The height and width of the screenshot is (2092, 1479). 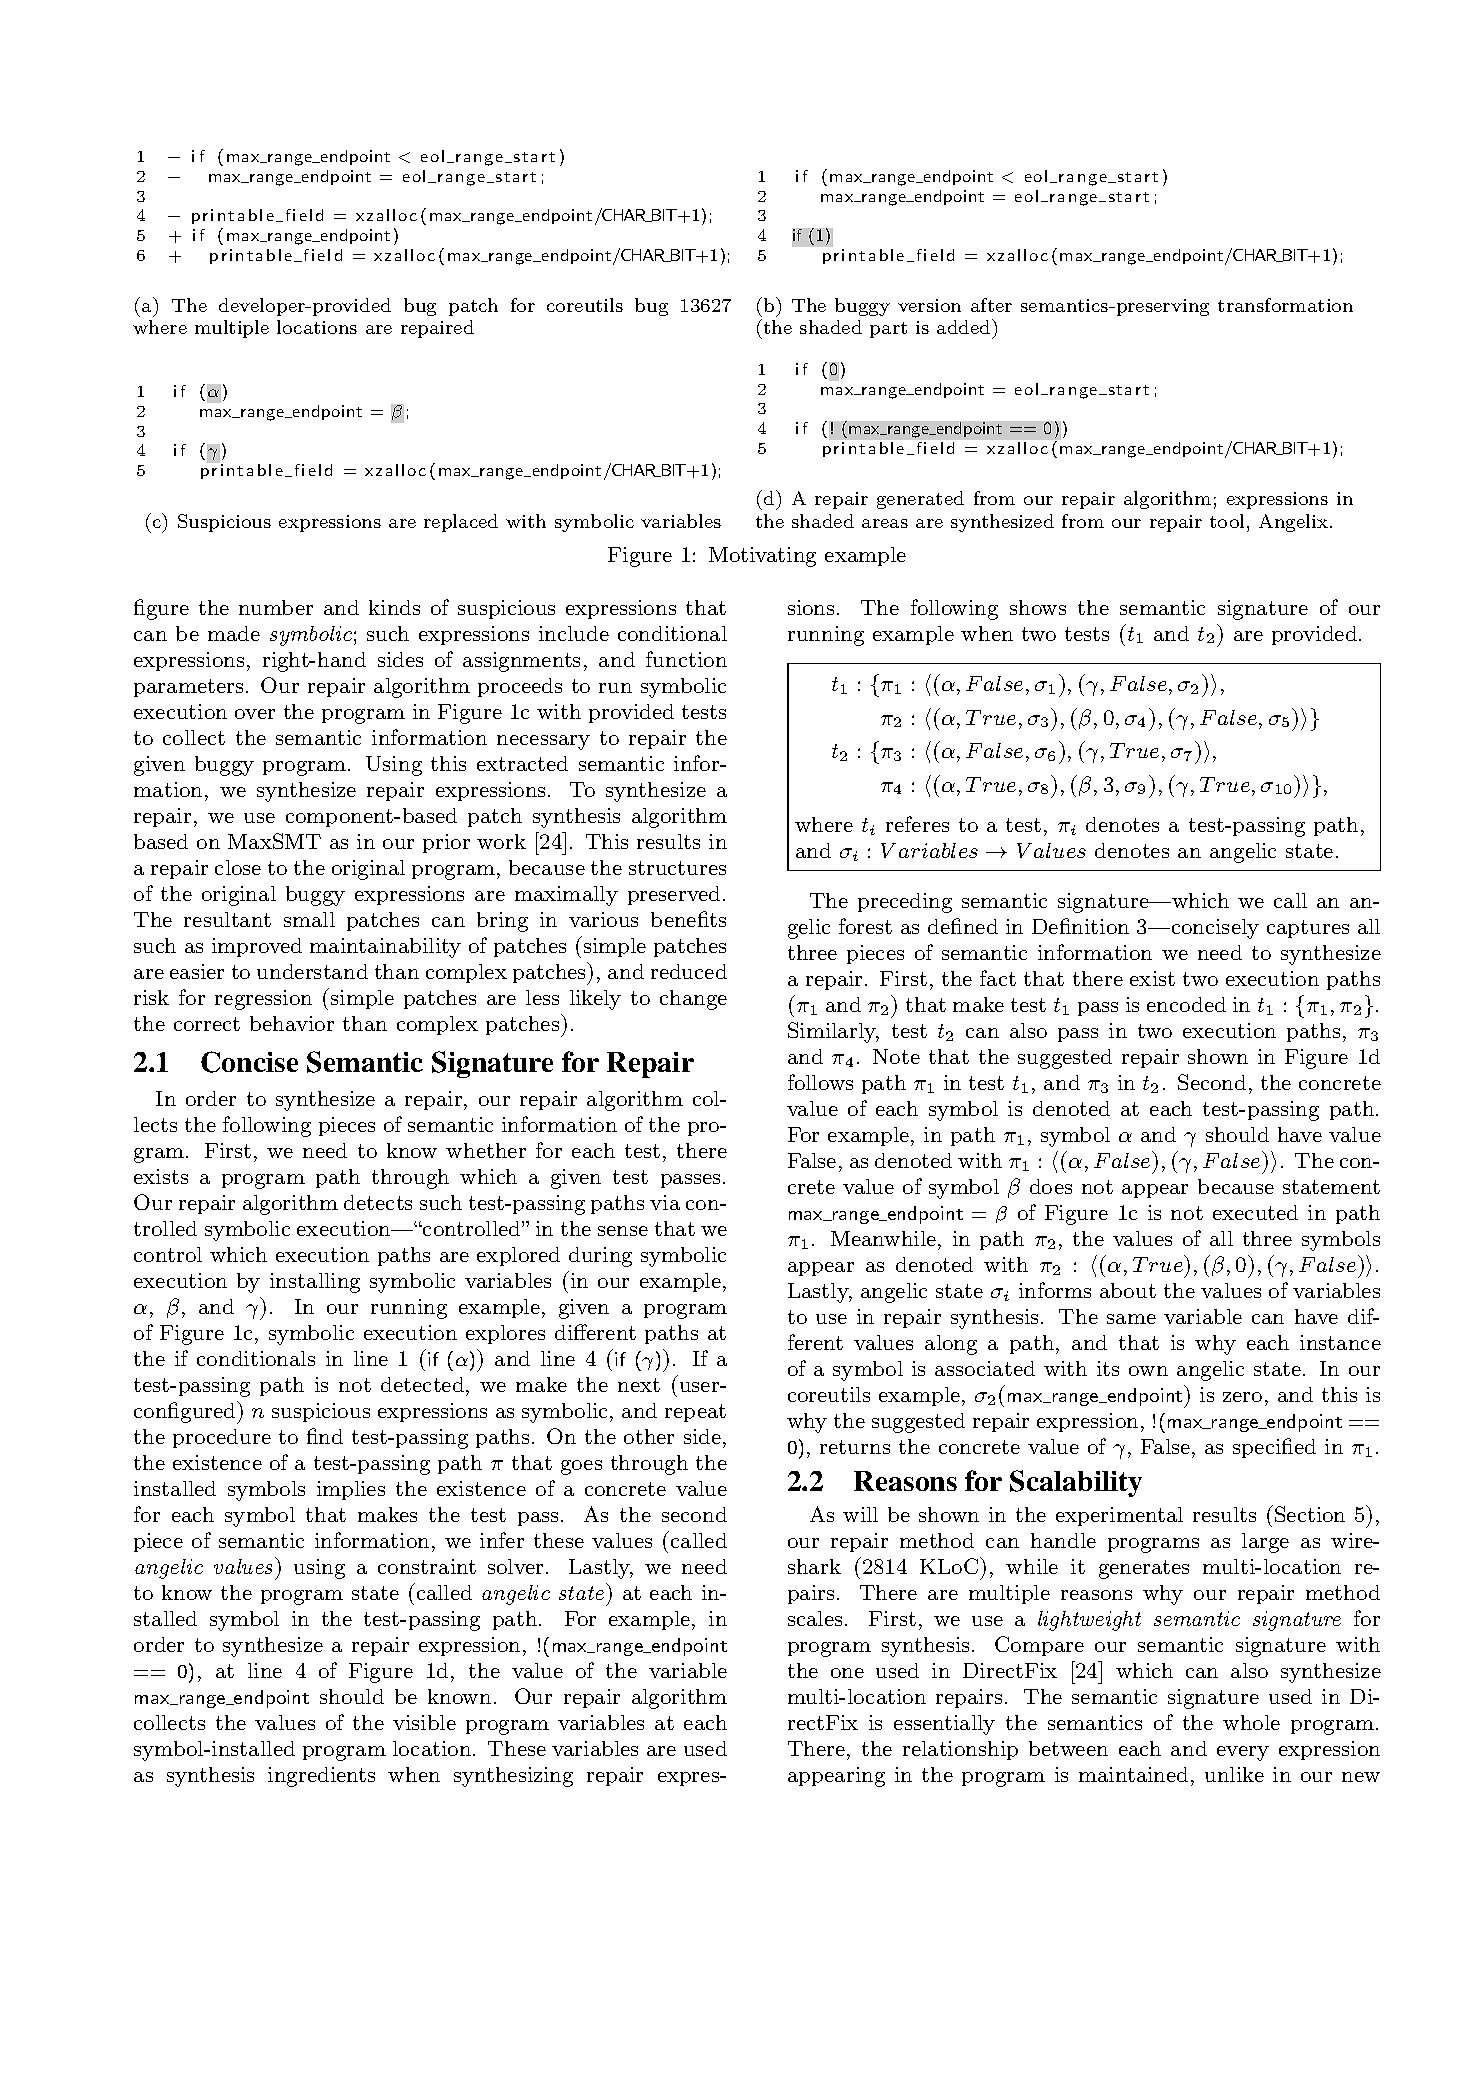 I want to click on part, so click(x=888, y=330).
